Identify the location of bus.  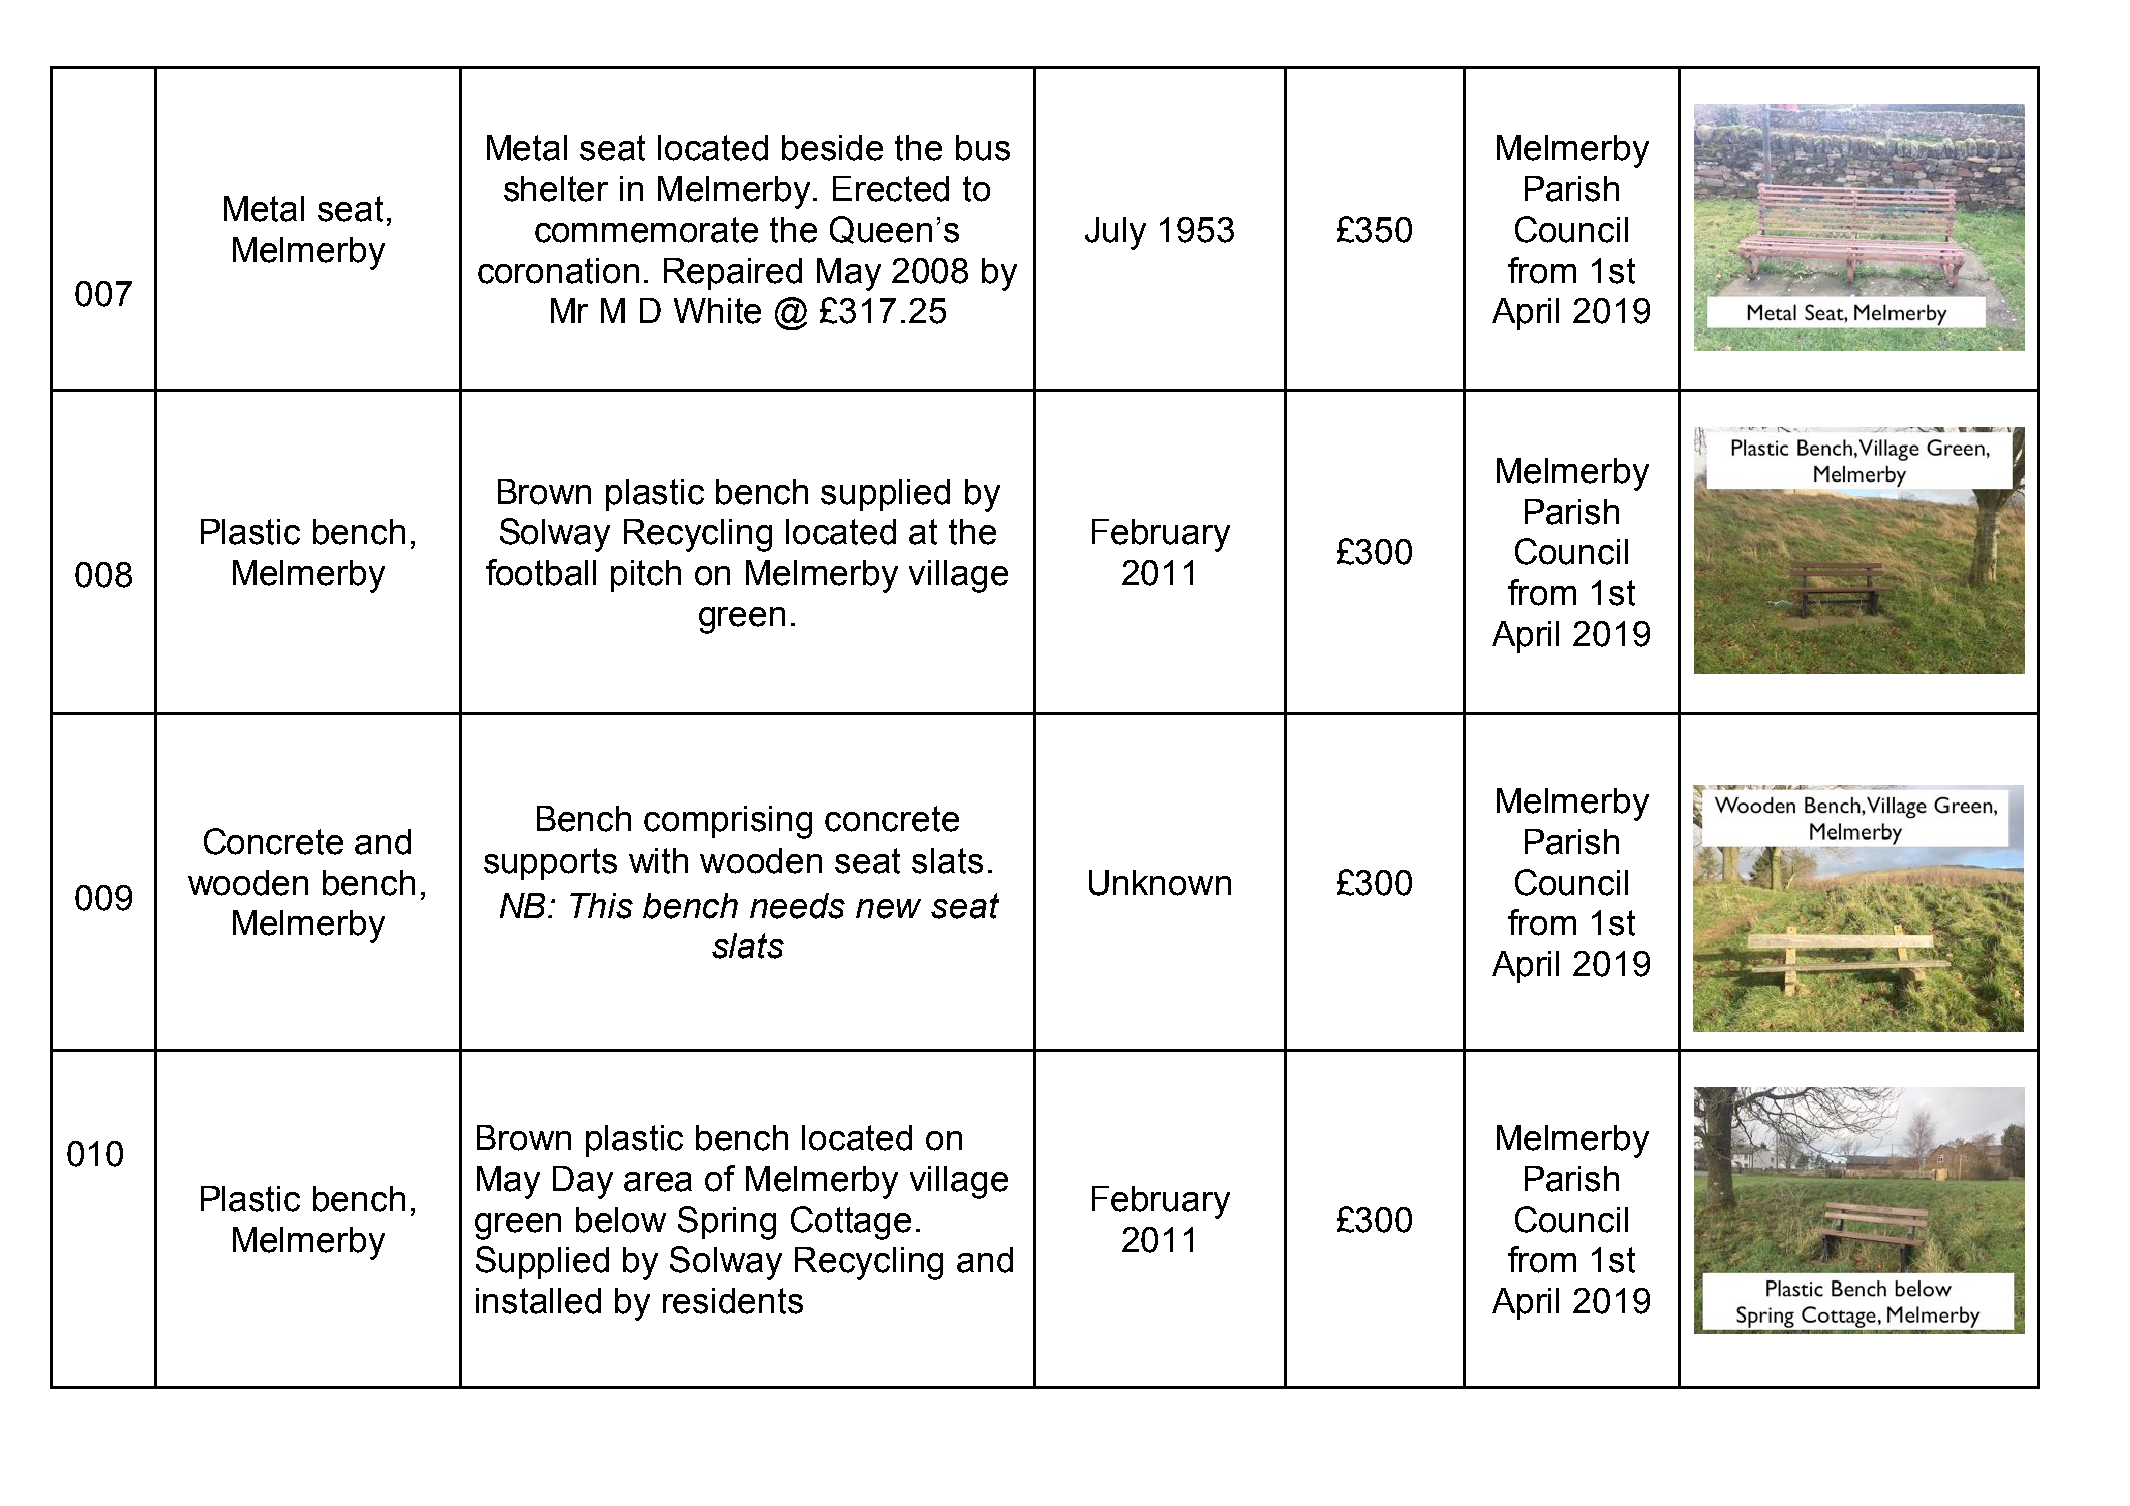
(983, 148).
